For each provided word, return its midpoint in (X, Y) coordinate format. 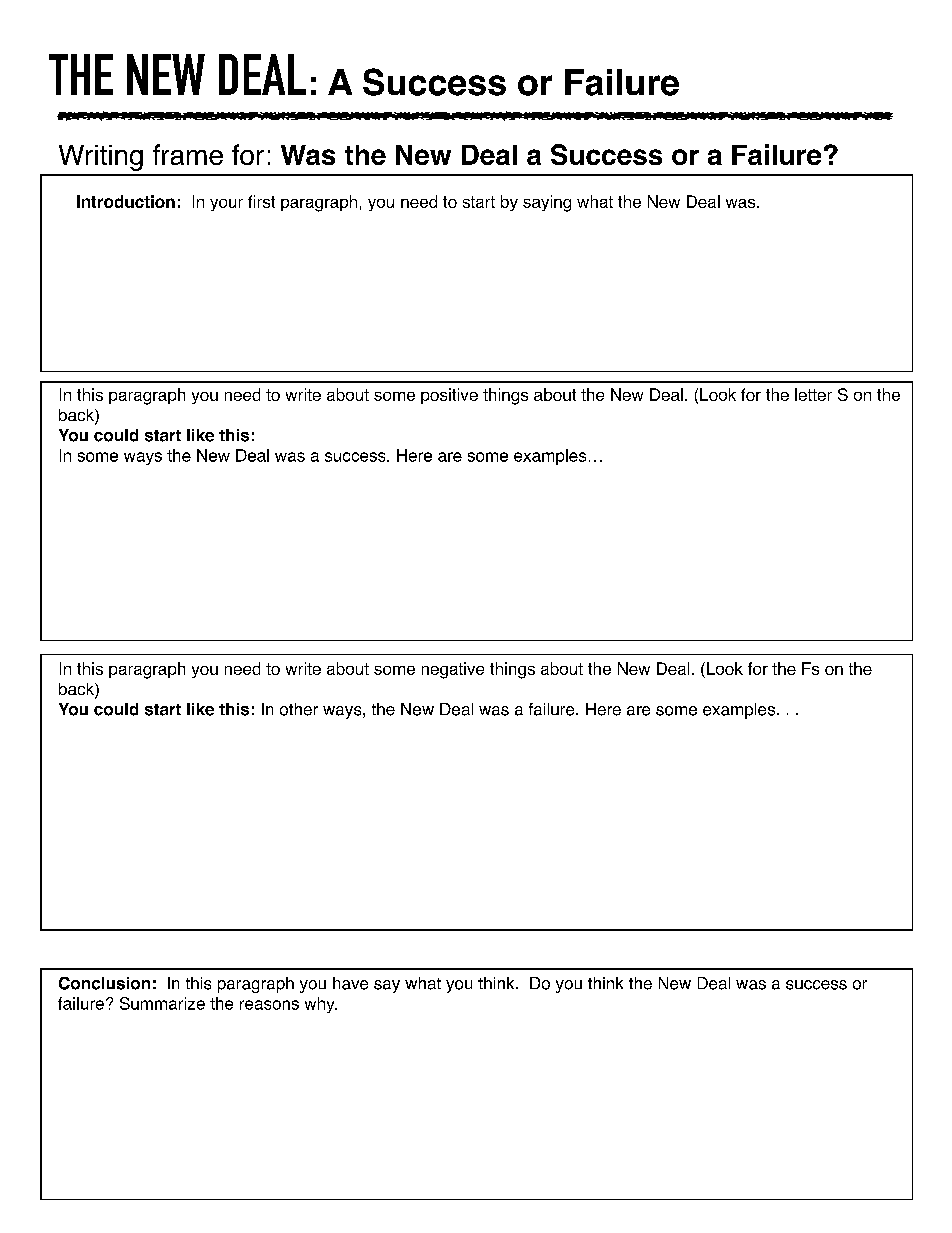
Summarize (162, 1003)
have (350, 983)
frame (188, 154)
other (299, 709)
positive (449, 396)
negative (453, 670)
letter (813, 394)
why (321, 1005)
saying (547, 203)
